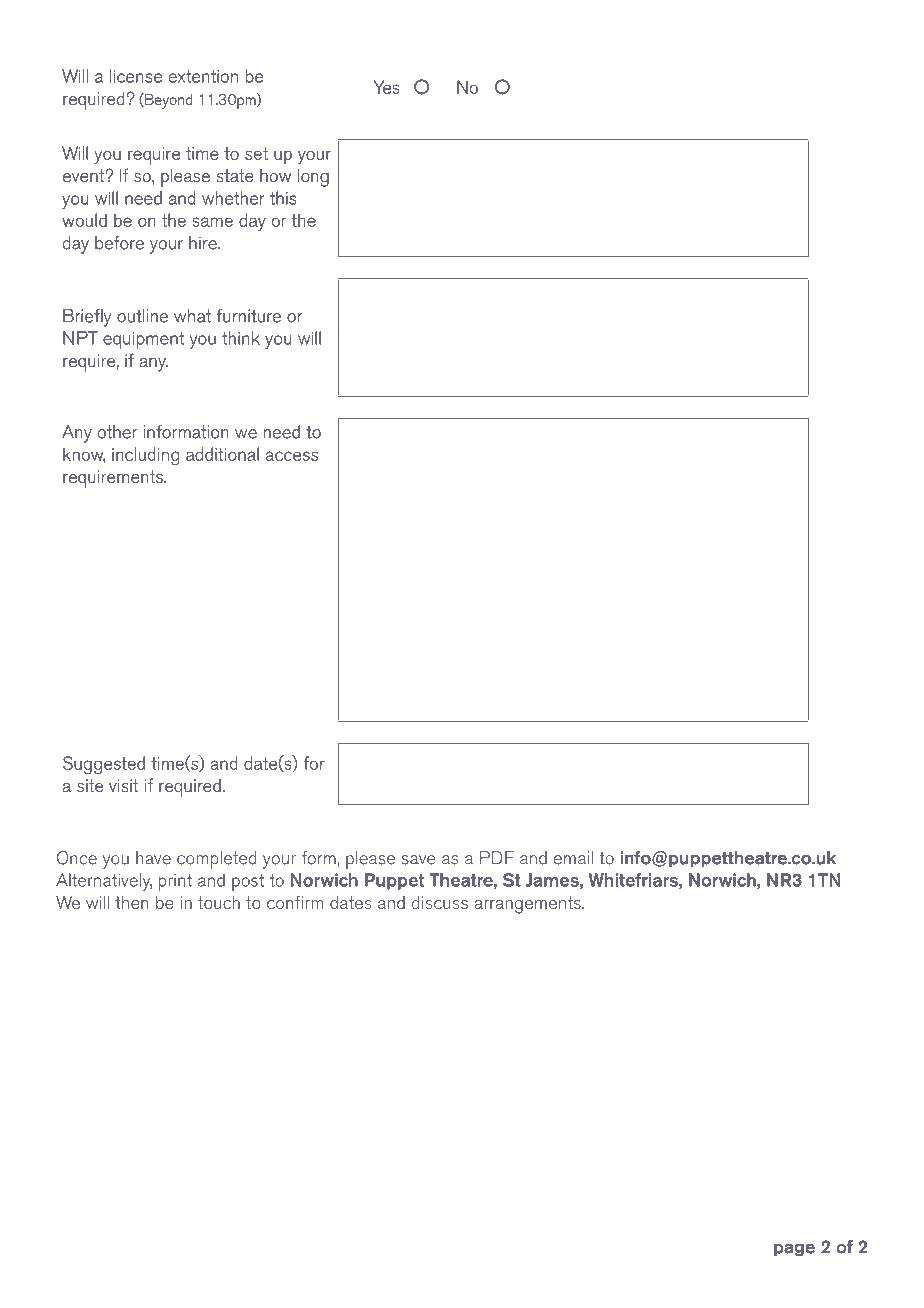 The image size is (924, 1308). I want to click on page, so click(794, 1250).
